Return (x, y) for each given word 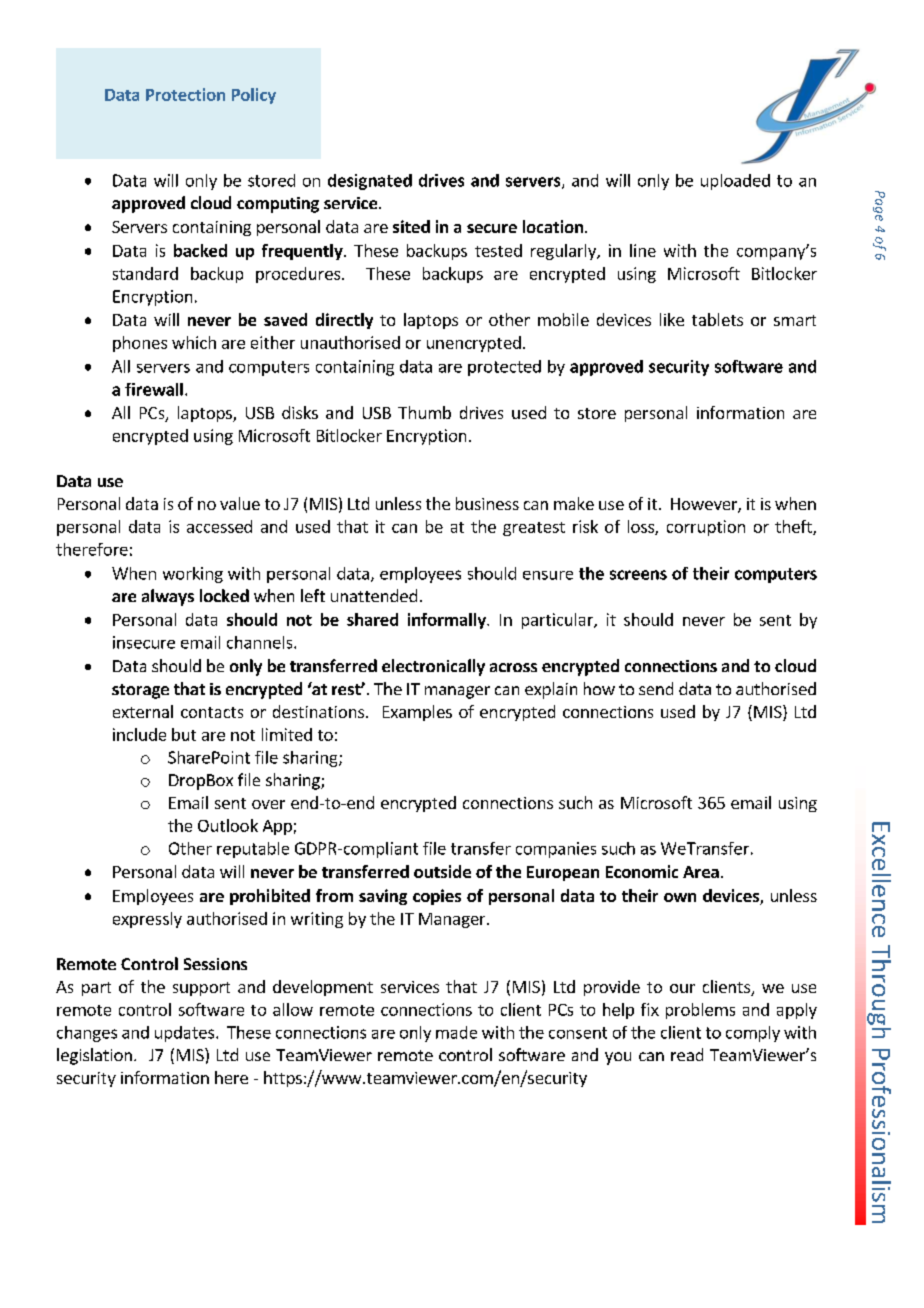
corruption (706, 528)
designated (370, 182)
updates (186, 1034)
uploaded (735, 182)
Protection (185, 94)
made (456, 1032)
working (193, 575)
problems (700, 1011)
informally (448, 621)
